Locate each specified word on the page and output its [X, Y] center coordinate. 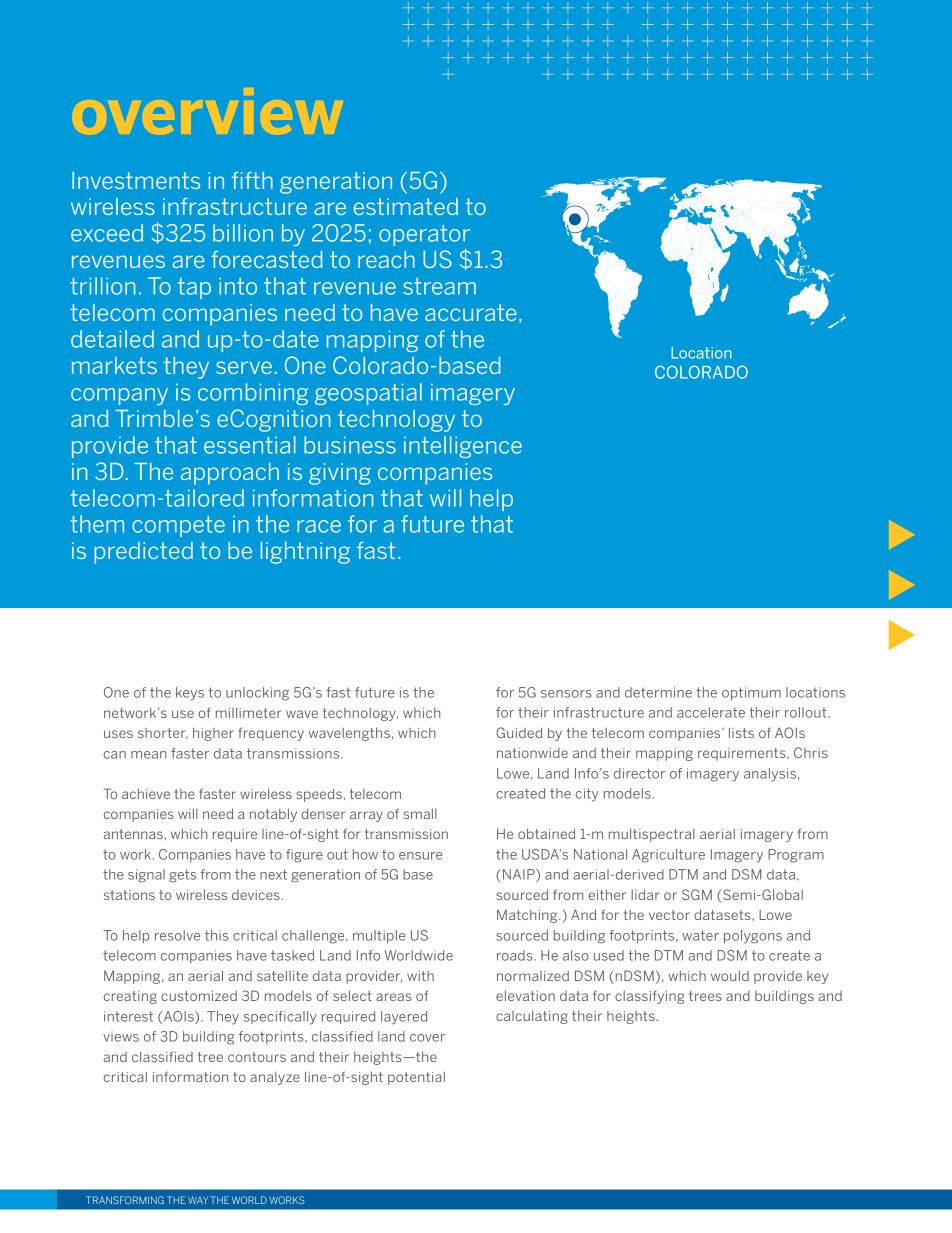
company [119, 396]
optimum [751, 693]
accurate [471, 312]
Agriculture [668, 856]
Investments [136, 180]
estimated [406, 206]
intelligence [463, 447]
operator [424, 235]
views [121, 1036]
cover [427, 1038]
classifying [649, 997]
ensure [420, 856]
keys [190, 694]
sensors [566, 694]
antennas [134, 834]
